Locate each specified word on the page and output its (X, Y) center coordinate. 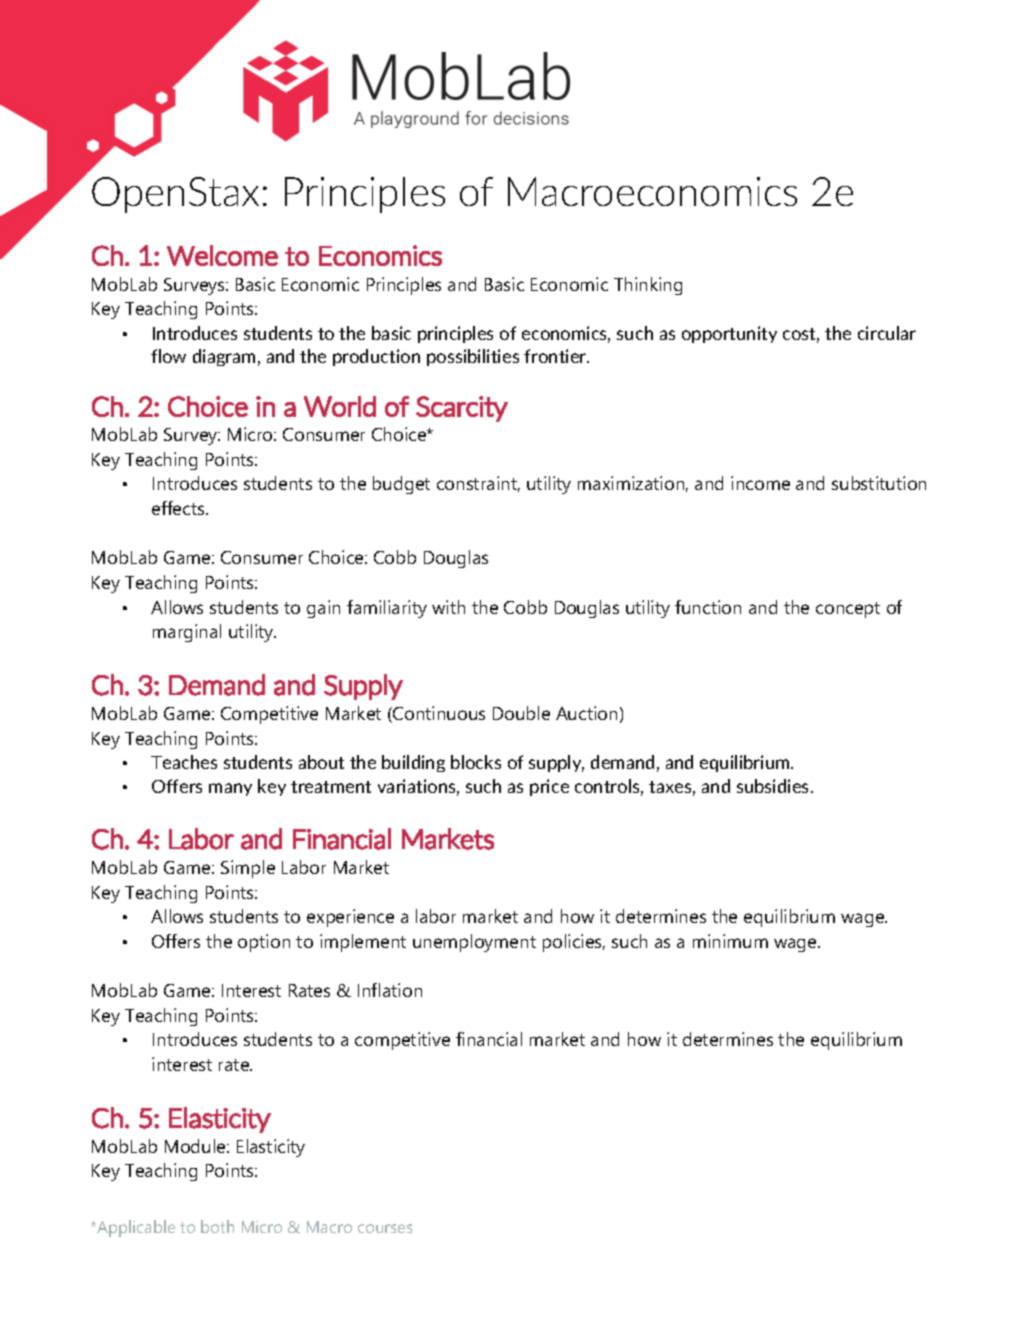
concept (848, 610)
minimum (730, 941)
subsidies (774, 786)
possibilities (473, 357)
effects (179, 508)
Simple (248, 869)
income (760, 483)
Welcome (222, 255)
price (549, 787)
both (217, 1226)
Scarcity (462, 409)
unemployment (474, 943)
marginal (187, 633)
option (264, 943)
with (448, 607)
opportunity (729, 334)
